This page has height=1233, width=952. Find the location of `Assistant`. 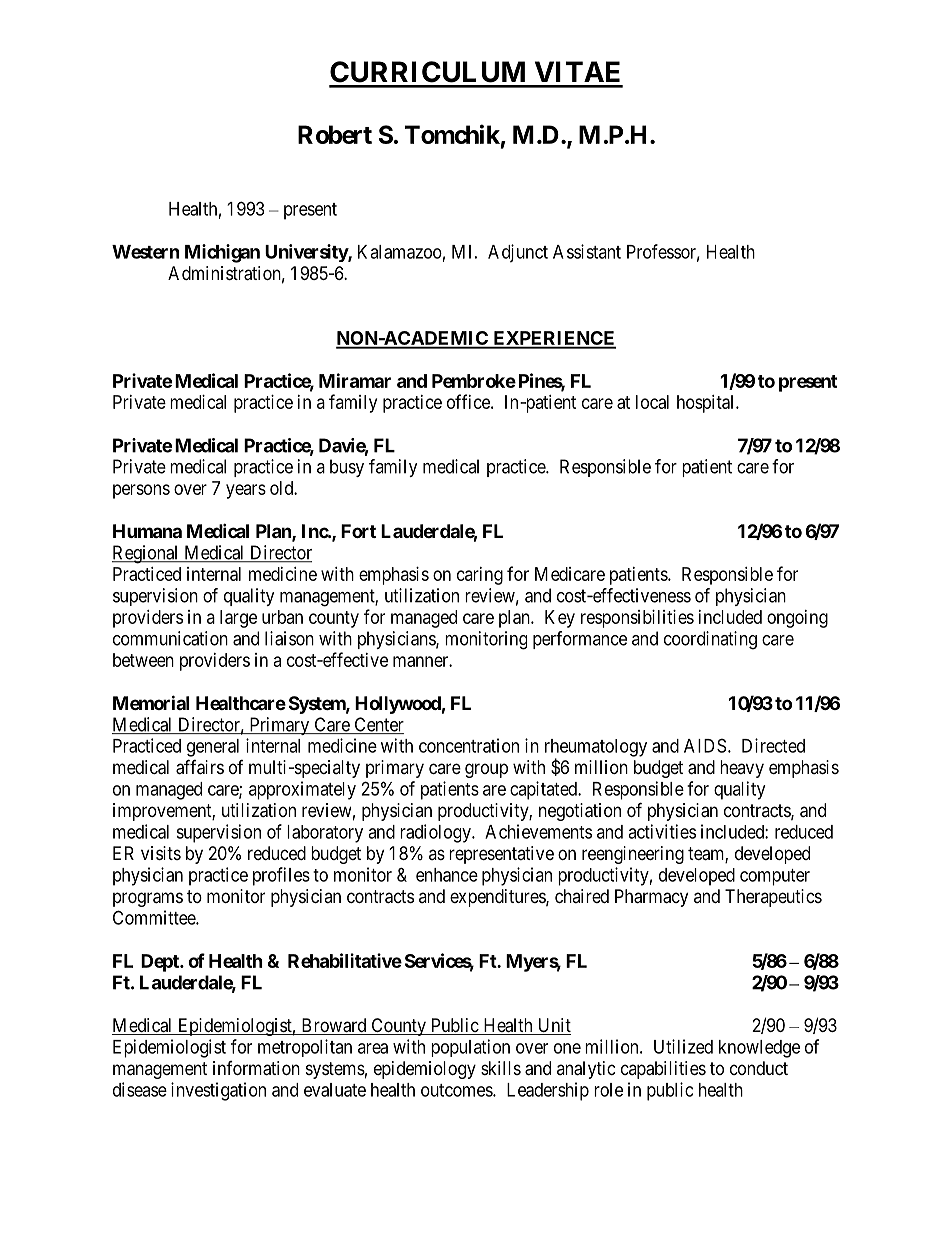

Assistant is located at coordinates (587, 251).
